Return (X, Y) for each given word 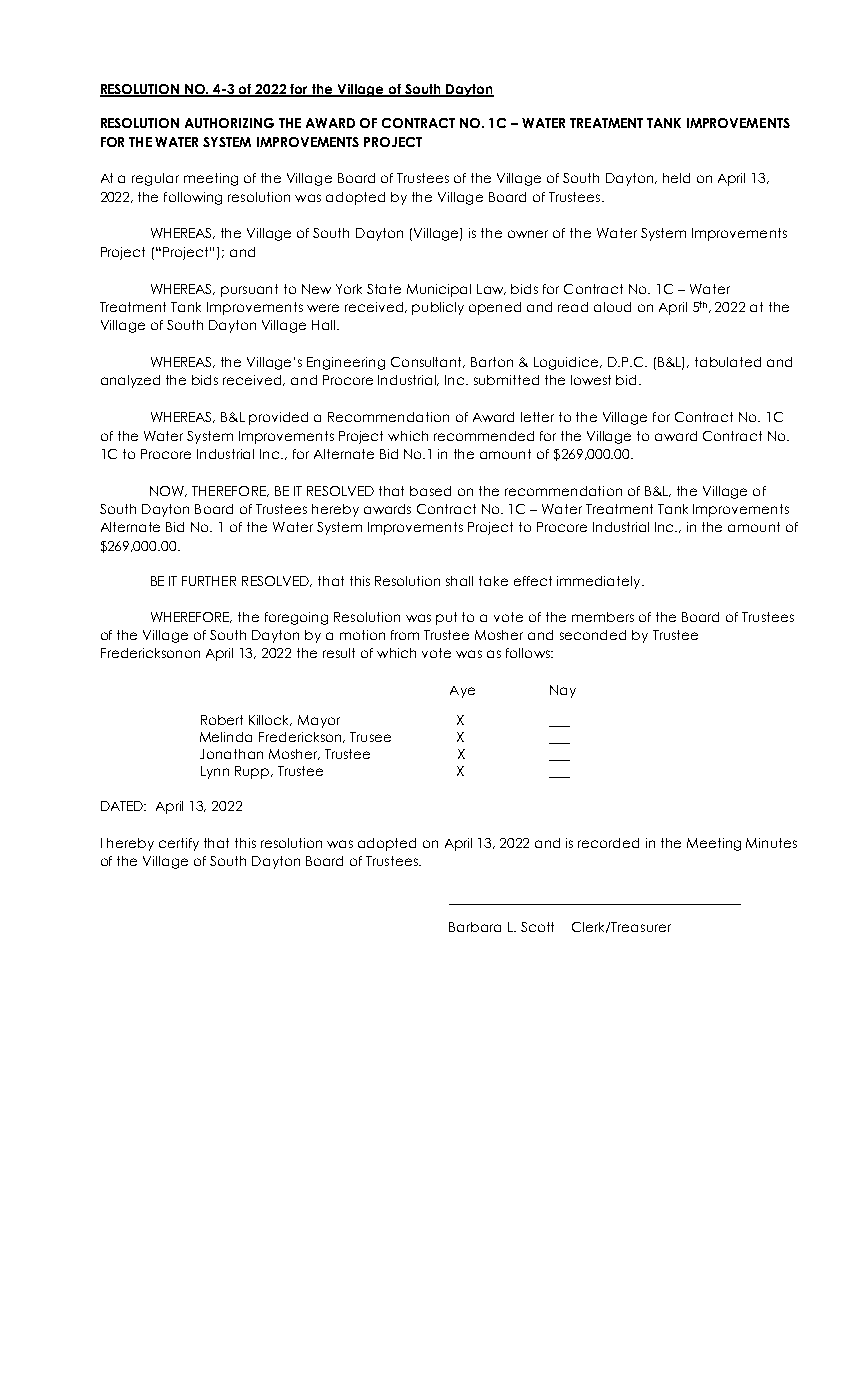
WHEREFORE (191, 617)
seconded (593, 635)
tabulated (728, 362)
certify (179, 844)
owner (528, 234)
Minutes (771, 843)
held (676, 178)
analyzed (130, 381)
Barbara (475, 927)
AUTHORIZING (229, 123)
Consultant (428, 362)
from (405, 635)
